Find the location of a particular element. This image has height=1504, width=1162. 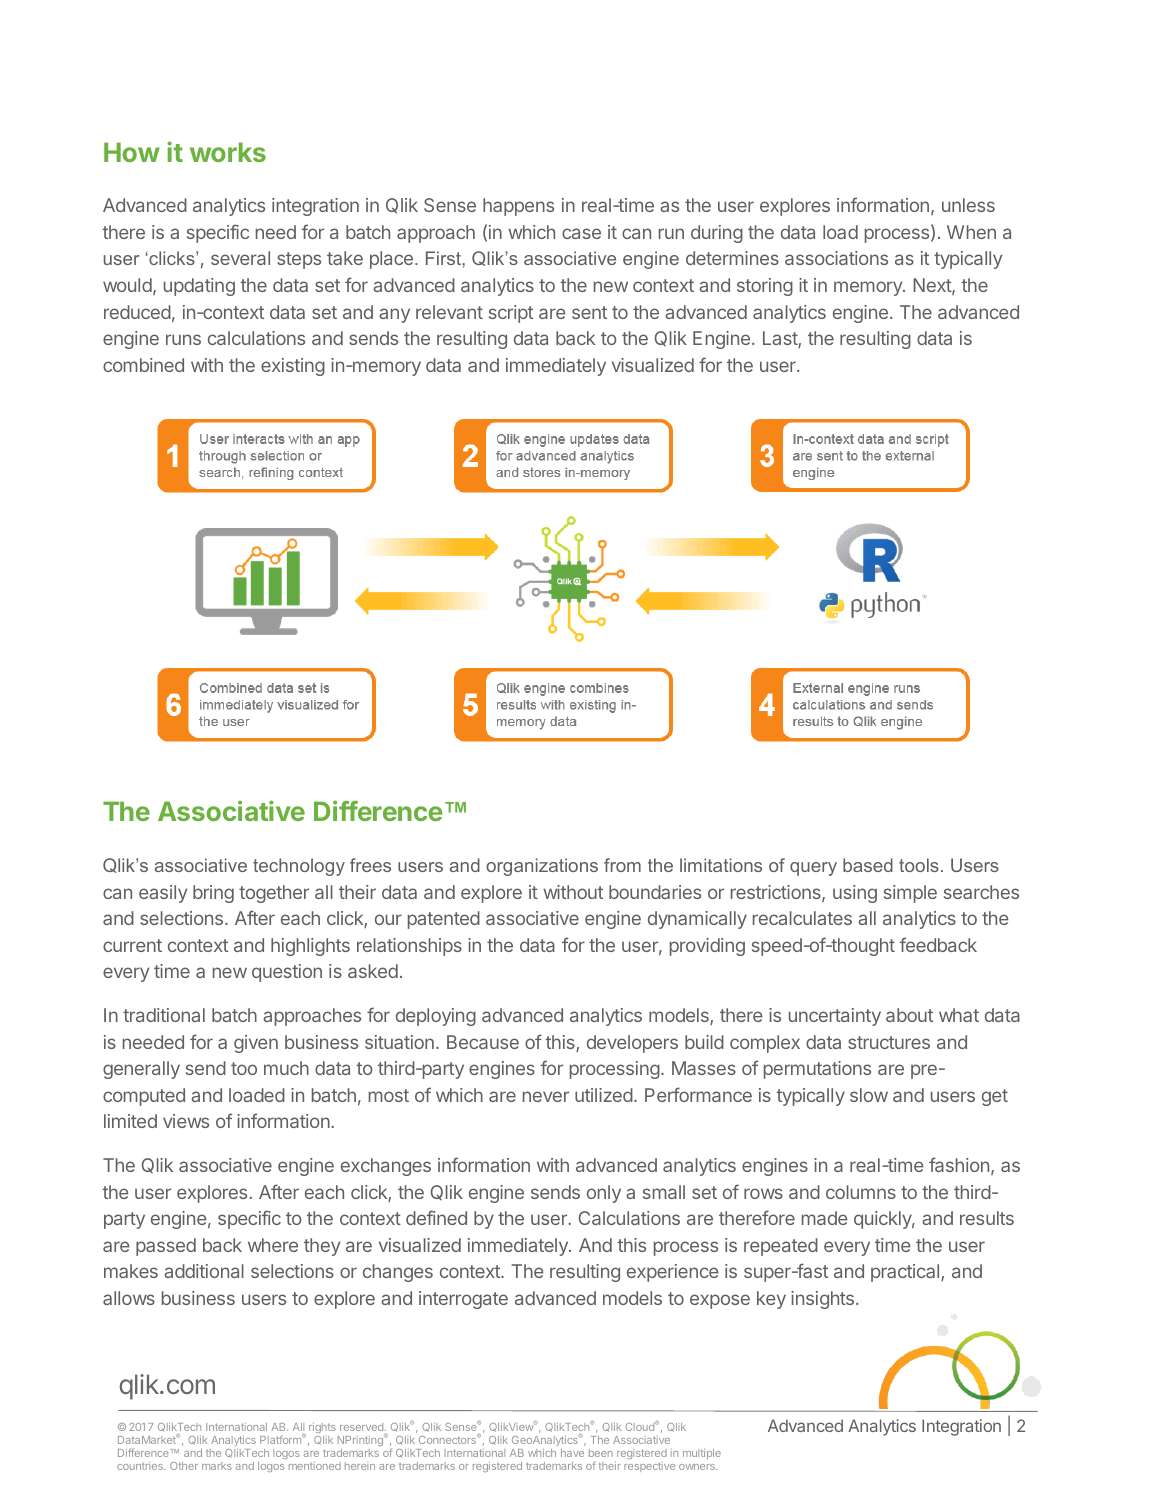

technology is located at coordinates (299, 867).
